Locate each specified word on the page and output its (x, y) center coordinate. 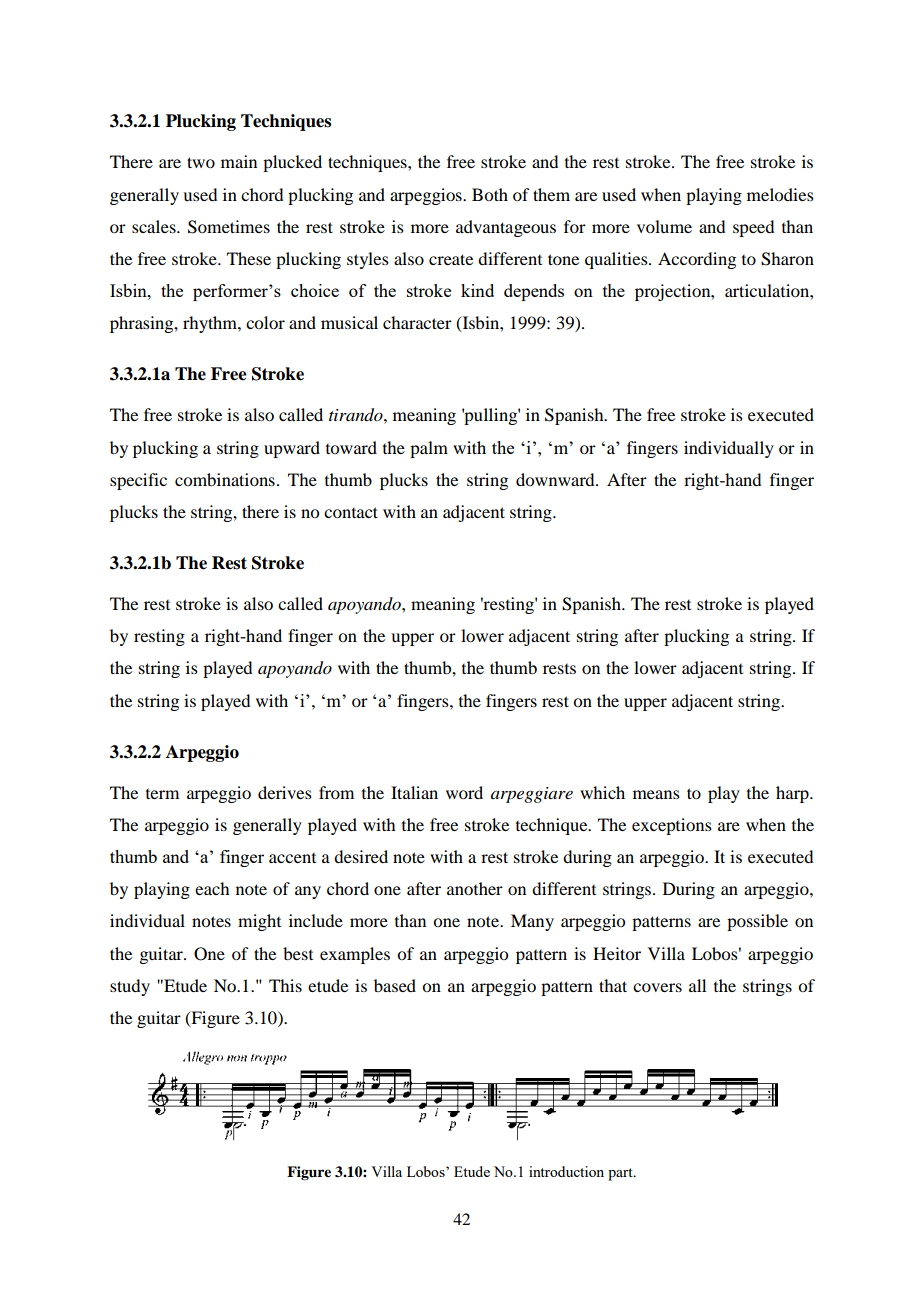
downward (556, 479)
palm (429, 449)
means (656, 794)
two (201, 162)
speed (753, 228)
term (162, 794)
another (475, 888)
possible (757, 922)
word (464, 792)
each (212, 888)
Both (490, 194)
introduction (566, 1171)
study (130, 987)
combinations (225, 479)
